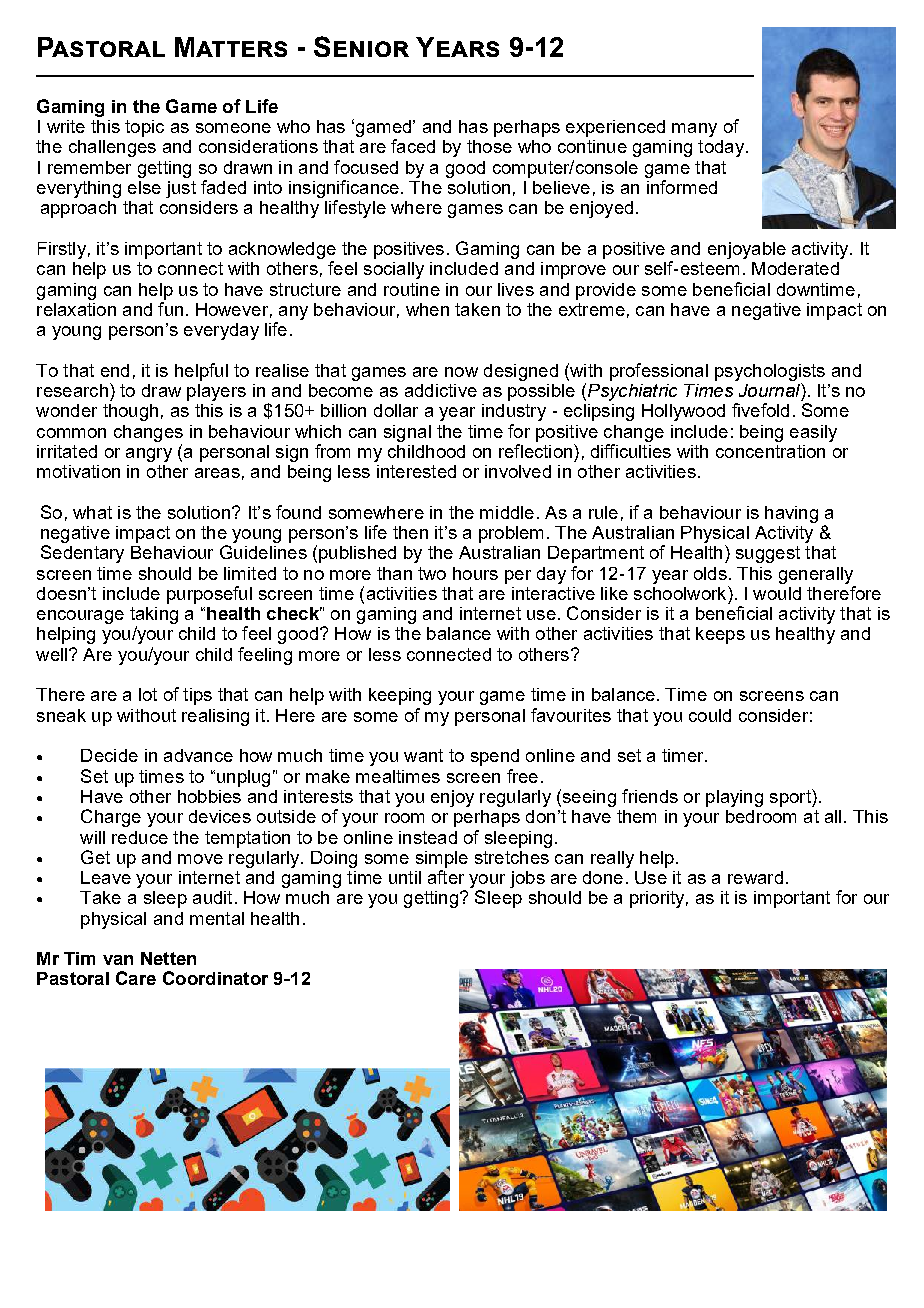  What do you see at coordinates (441, 390) in the page?
I see `addictive` at bounding box center [441, 390].
